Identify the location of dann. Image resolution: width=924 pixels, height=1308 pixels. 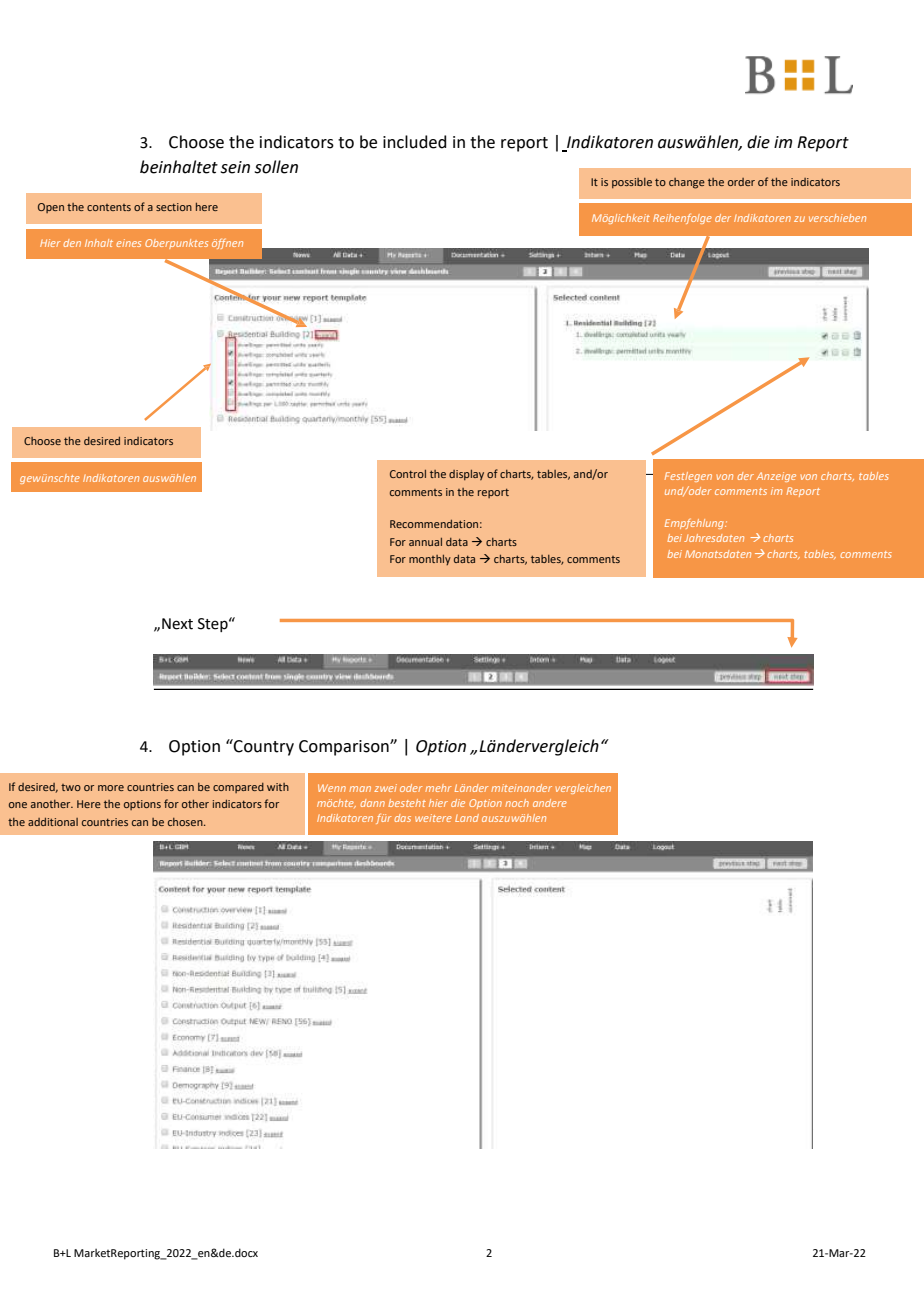
(372, 803).
